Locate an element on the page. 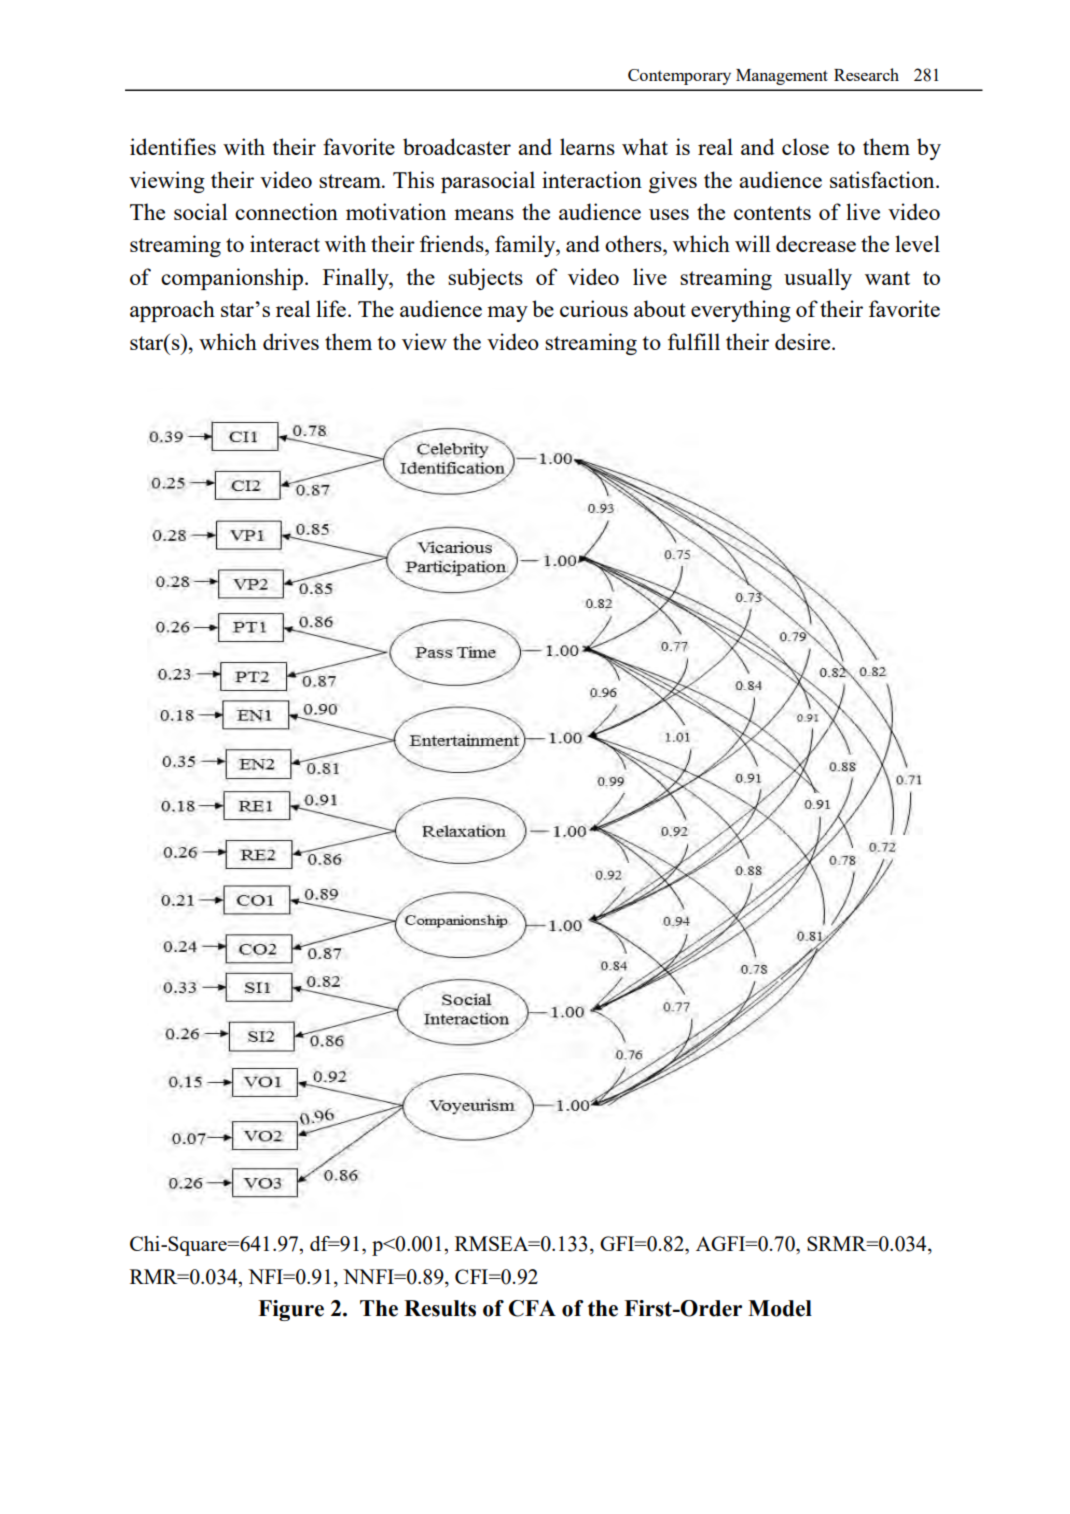 This page has height=1514, width=1070. identifies is located at coordinates (173, 146).
